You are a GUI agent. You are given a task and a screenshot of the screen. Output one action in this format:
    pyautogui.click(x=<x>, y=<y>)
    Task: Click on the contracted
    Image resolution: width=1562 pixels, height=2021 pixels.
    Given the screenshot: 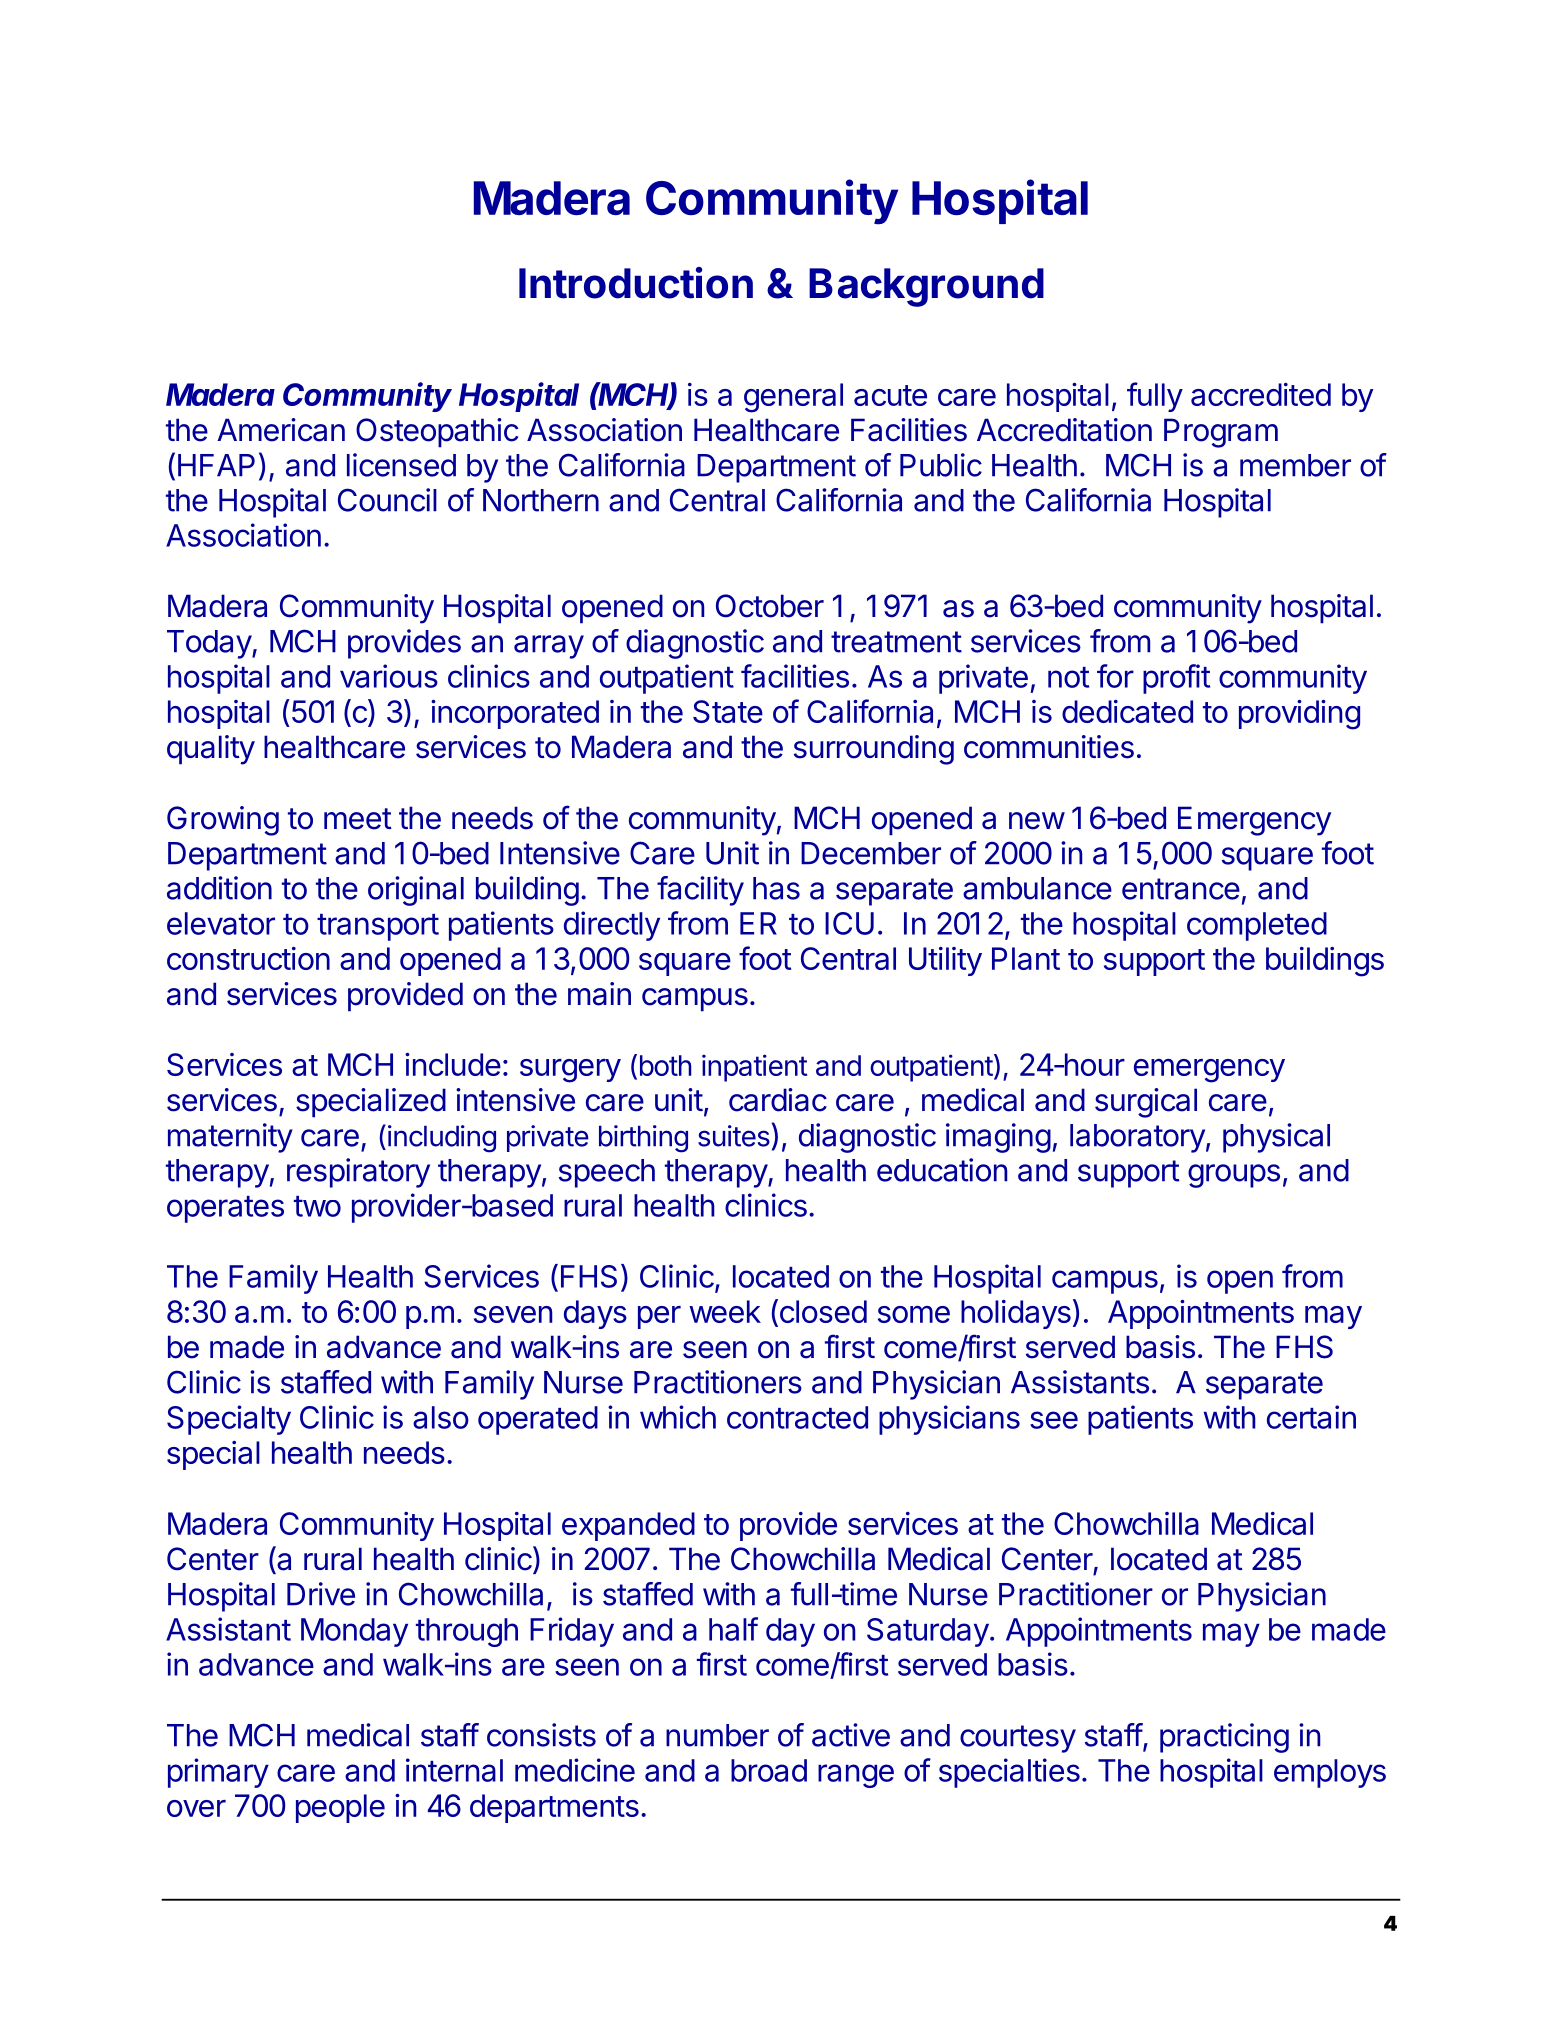 What is the action you would take?
    pyautogui.click(x=797, y=1417)
